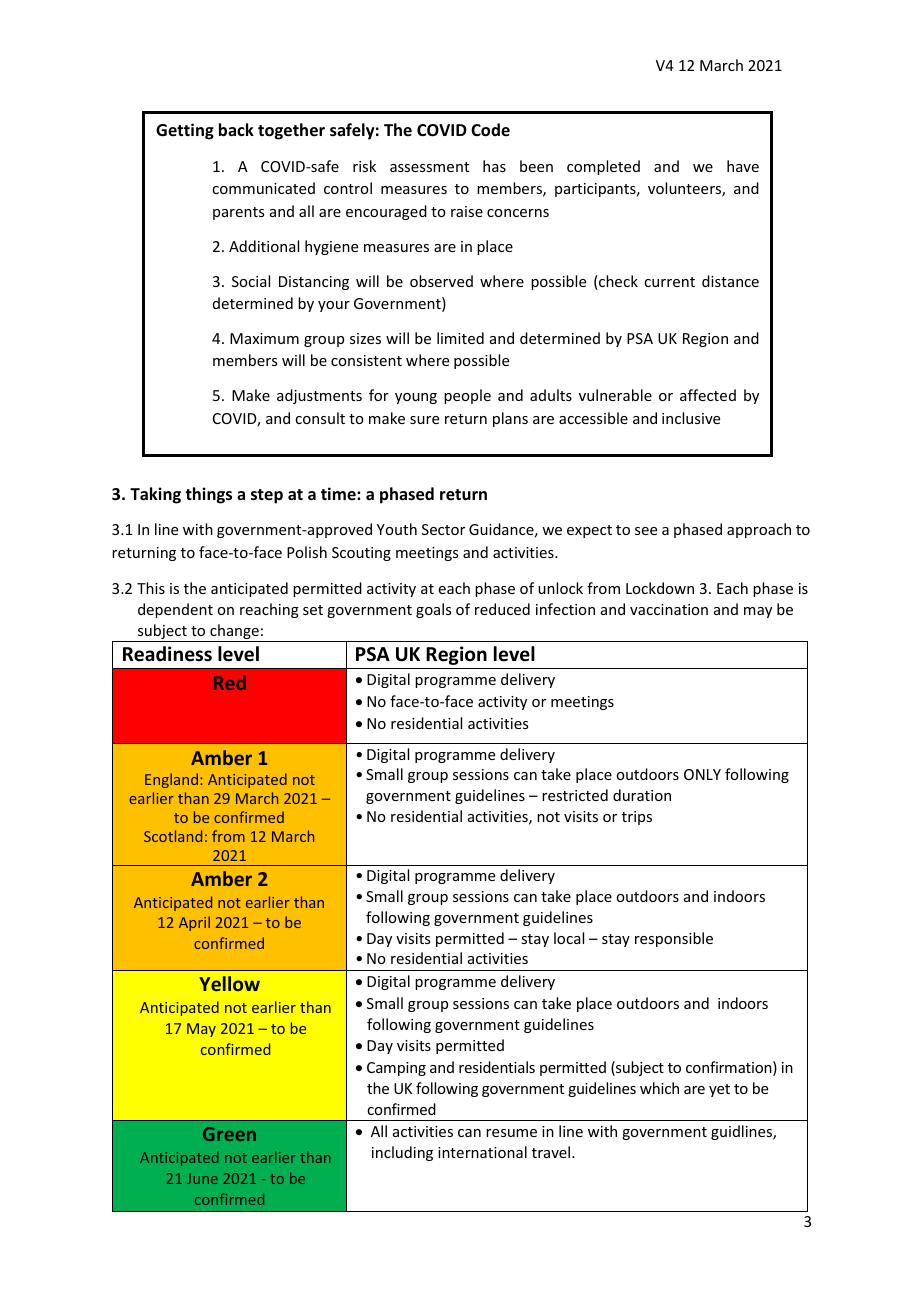  What do you see at coordinates (229, 1134) in the image?
I see `Green` at bounding box center [229, 1134].
